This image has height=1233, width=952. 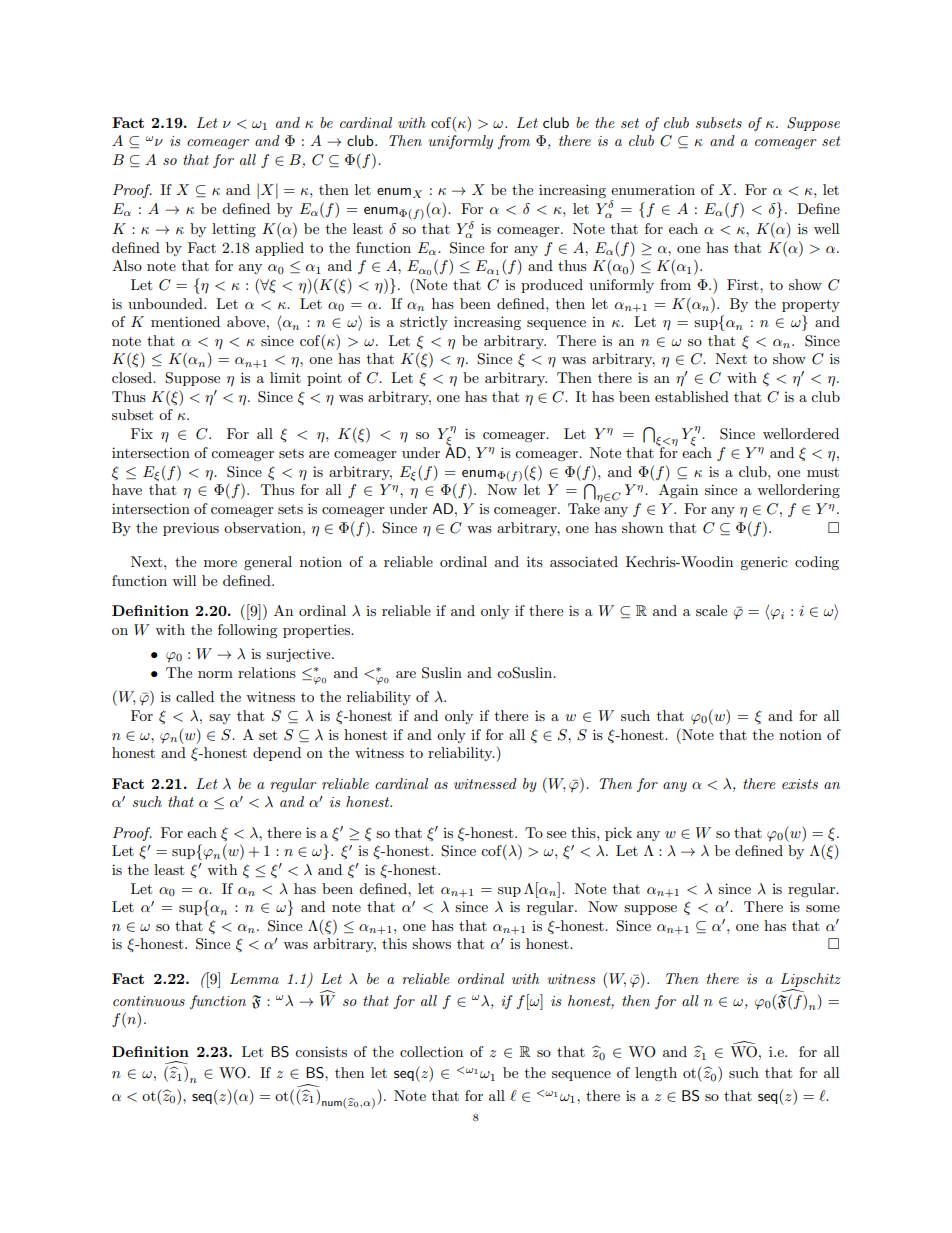 I want to click on continuous, so click(x=149, y=1001).
